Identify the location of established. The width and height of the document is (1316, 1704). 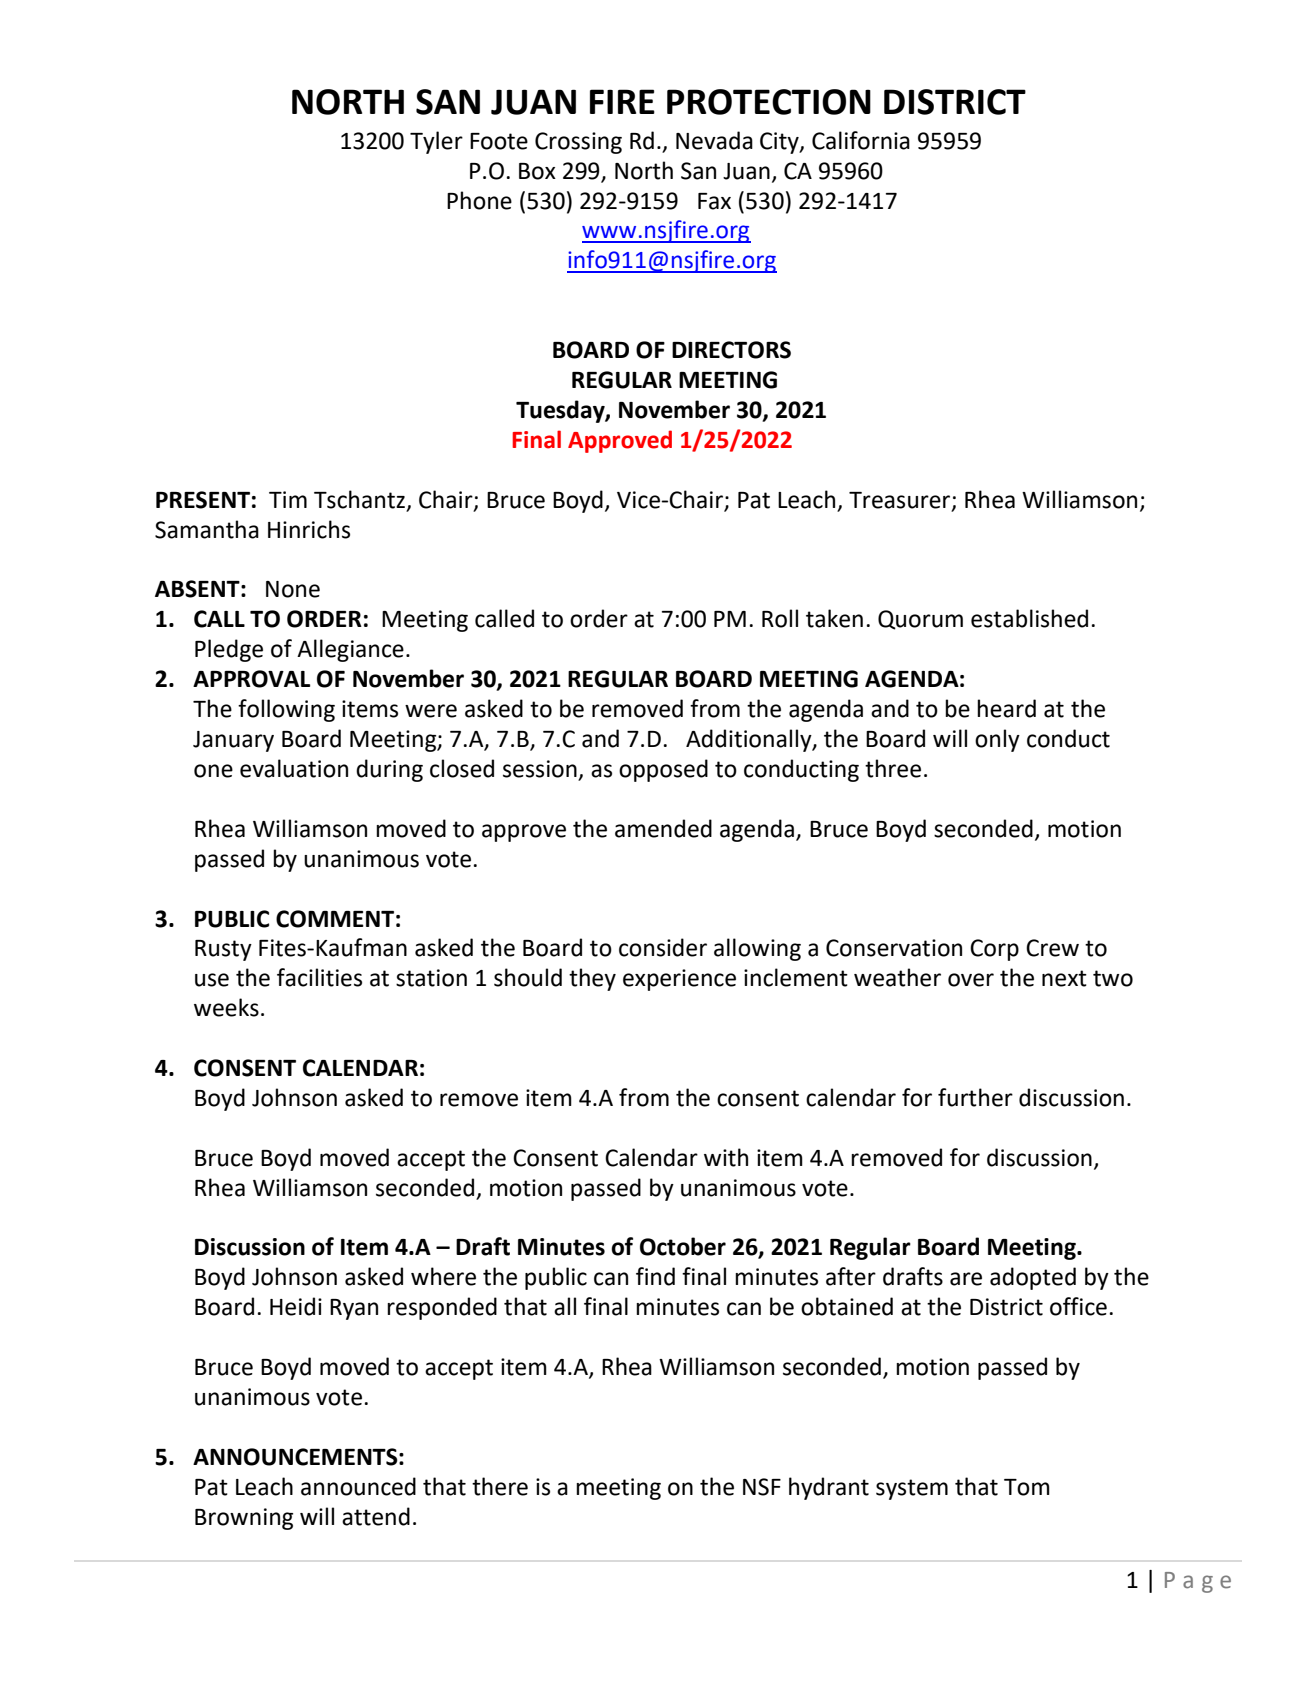
(1029, 618).
